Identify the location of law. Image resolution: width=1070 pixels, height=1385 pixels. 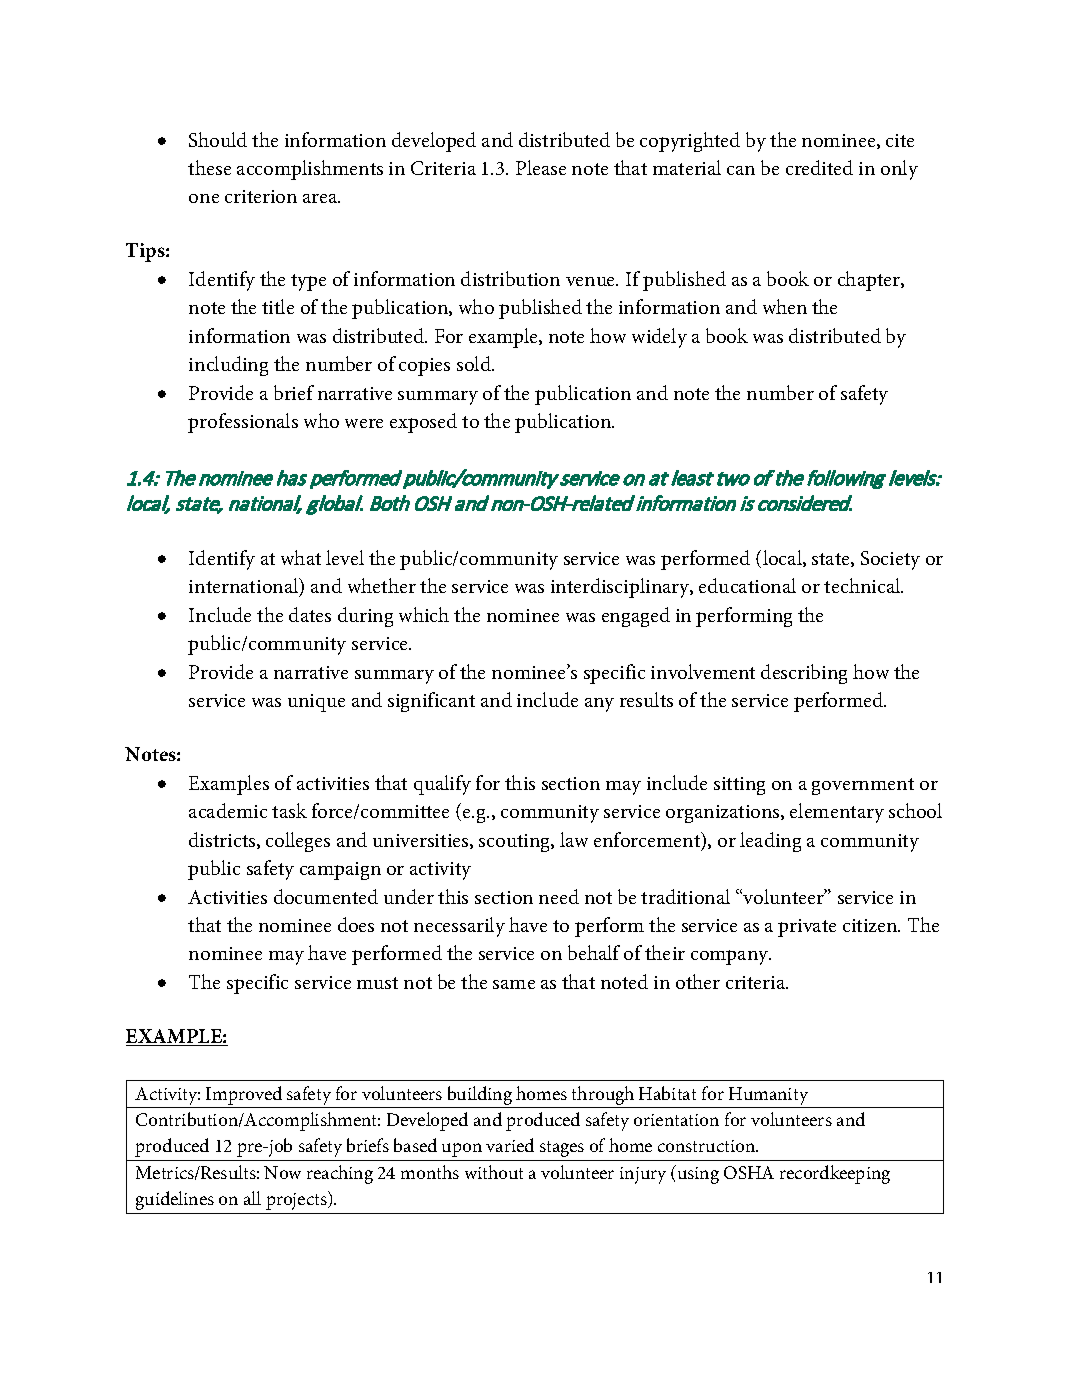
(574, 839).
